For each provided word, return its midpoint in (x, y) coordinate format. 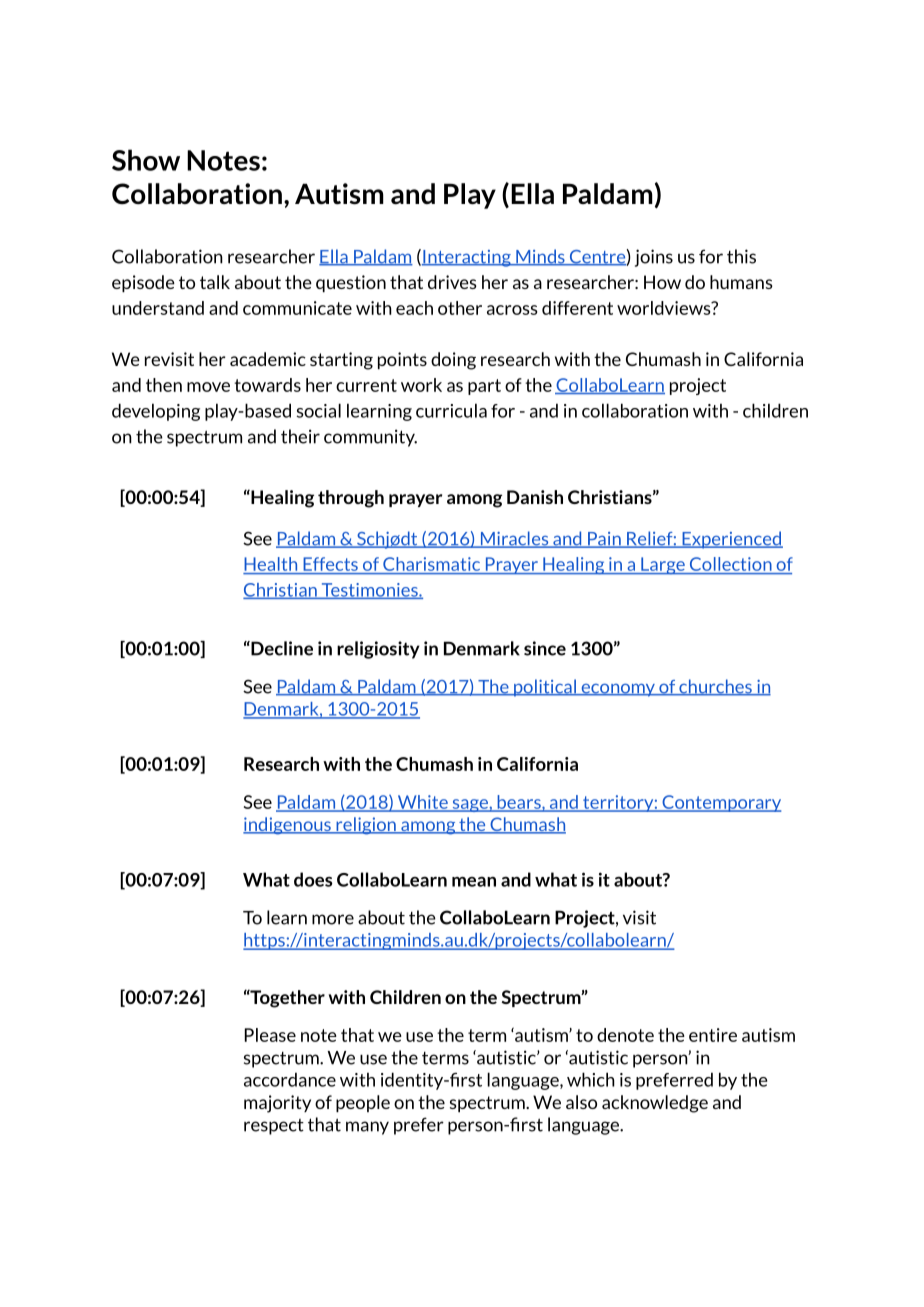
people (363, 1103)
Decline (281, 648)
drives (452, 282)
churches (715, 687)
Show (146, 160)
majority (277, 1104)
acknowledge (655, 1104)
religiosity (378, 650)
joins (654, 258)
